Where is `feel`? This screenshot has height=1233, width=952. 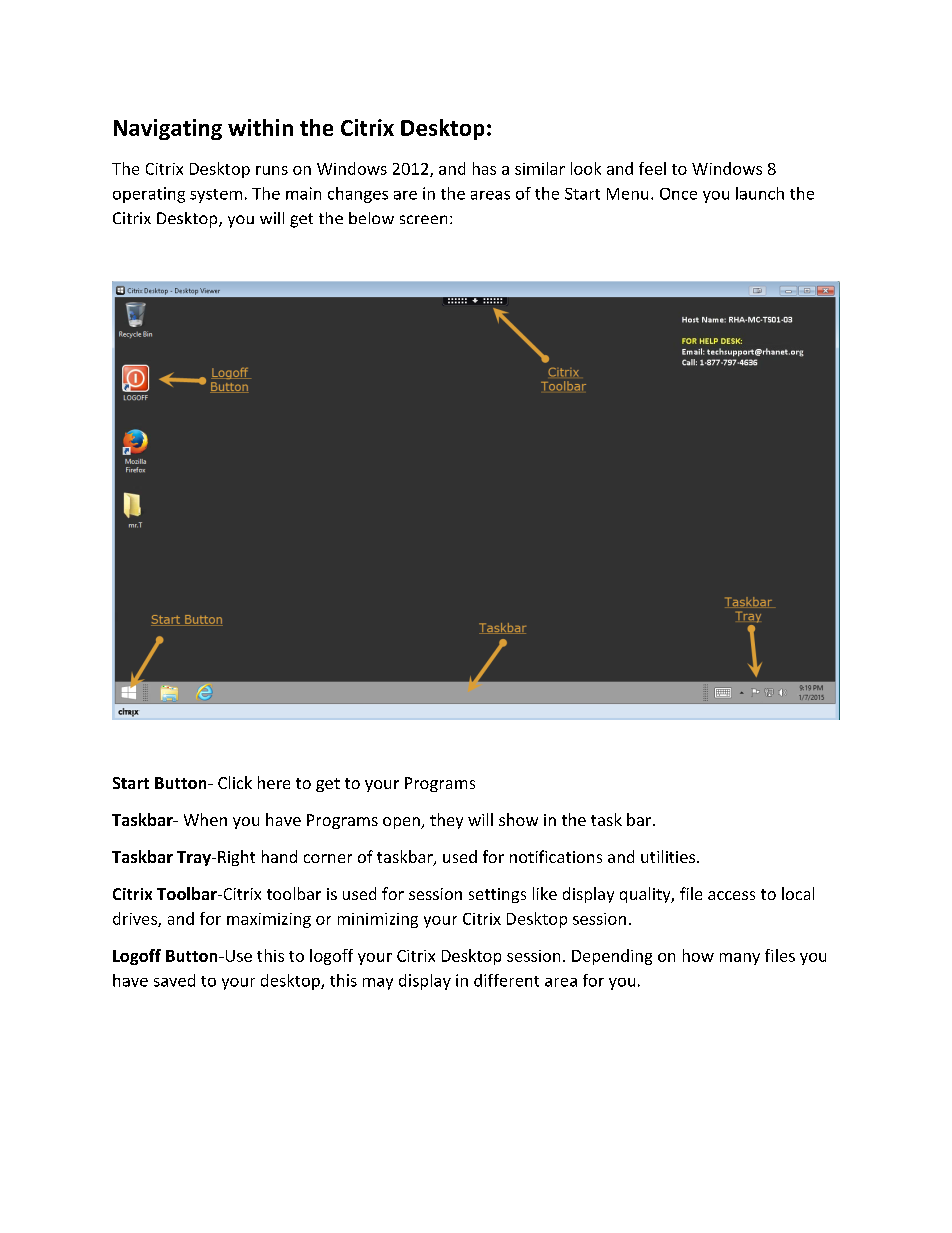 feel is located at coordinates (652, 168).
